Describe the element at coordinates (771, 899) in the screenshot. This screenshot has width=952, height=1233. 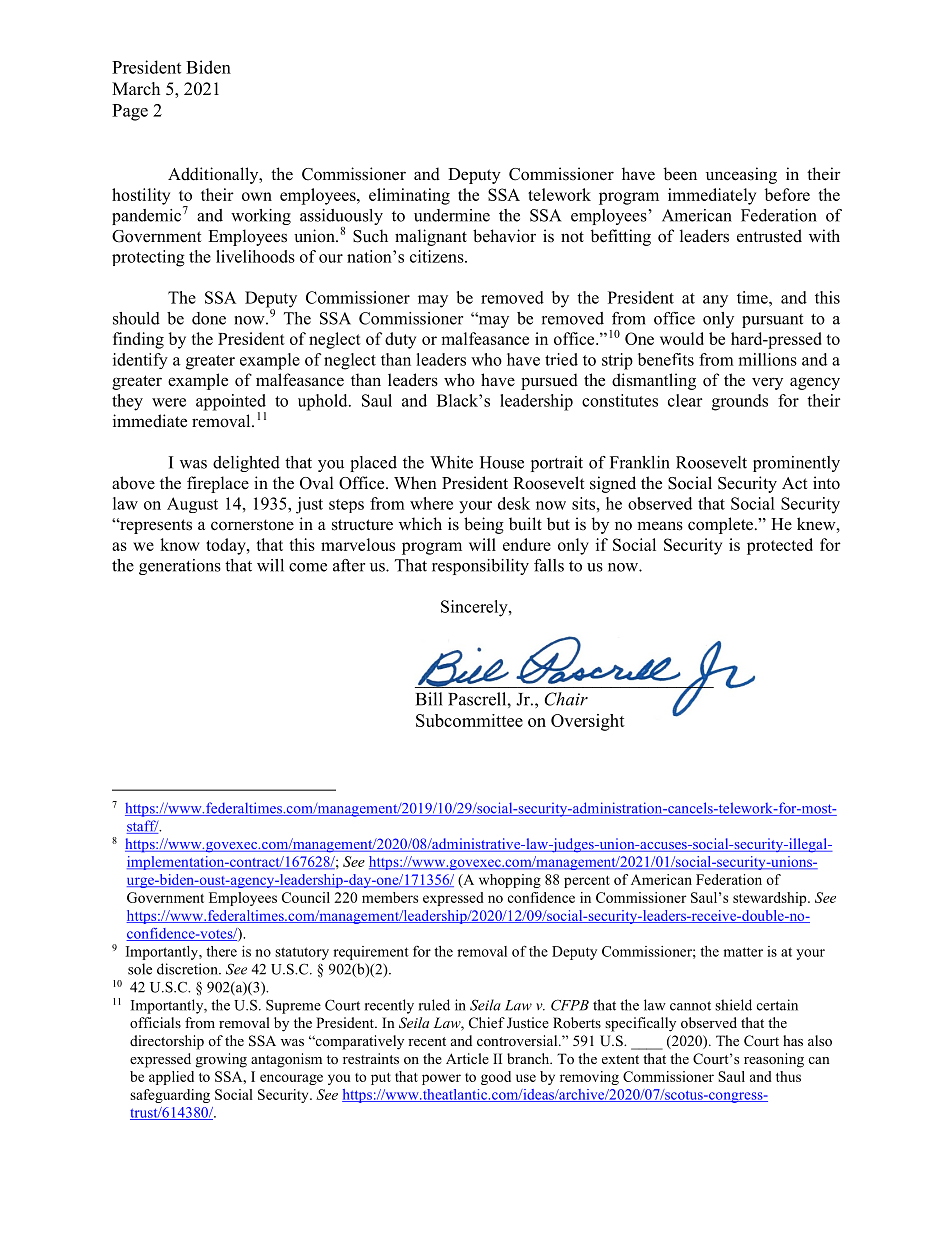
I see `stewardship` at that location.
